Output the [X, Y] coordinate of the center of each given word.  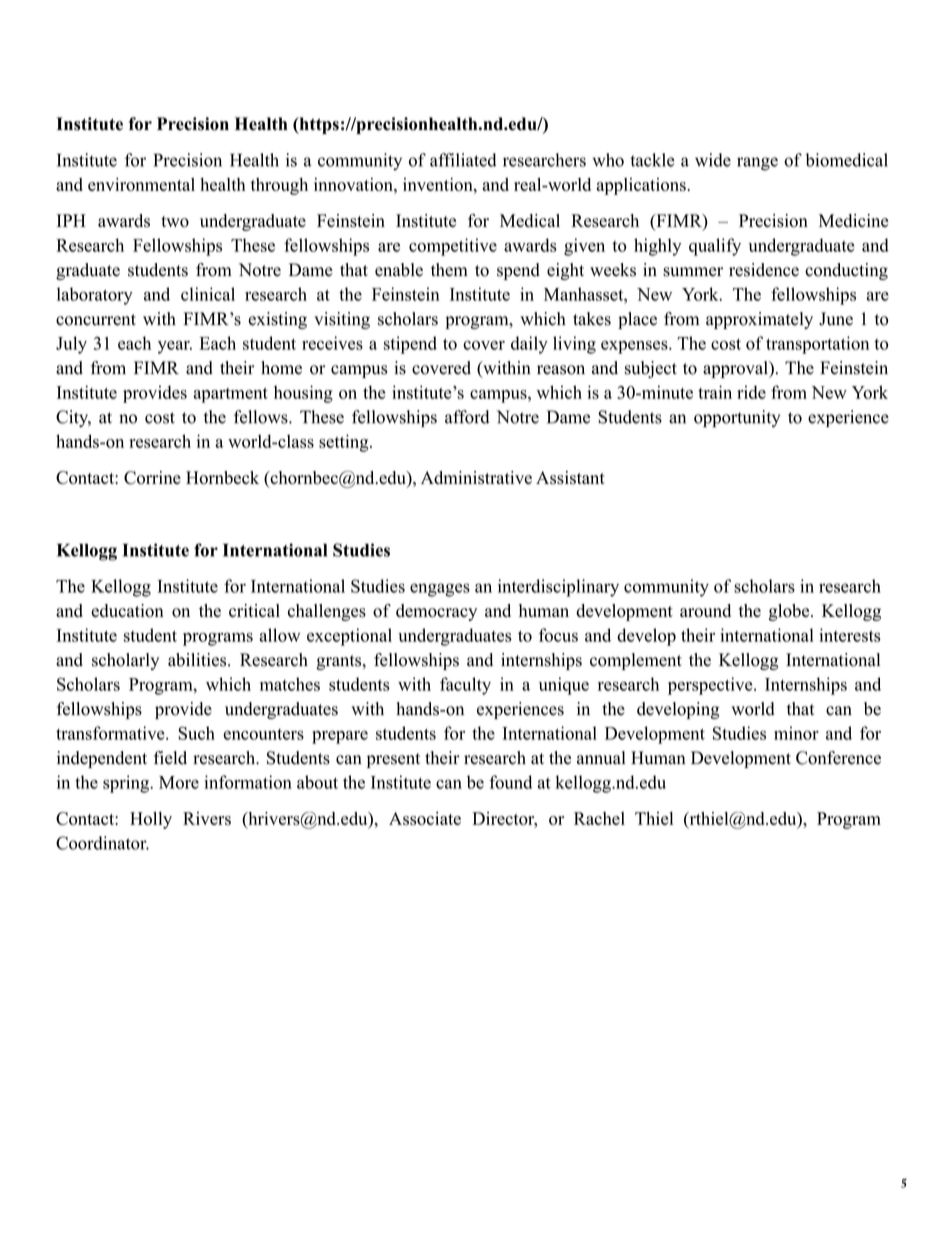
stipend [410, 345]
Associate [425, 818]
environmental [141, 184]
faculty [465, 686]
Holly [151, 820]
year [175, 347]
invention [439, 184]
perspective [710, 686]
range [757, 164]
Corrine [152, 478]
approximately [759, 320]
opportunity [737, 419]
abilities [197, 660]
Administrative [476, 478]
